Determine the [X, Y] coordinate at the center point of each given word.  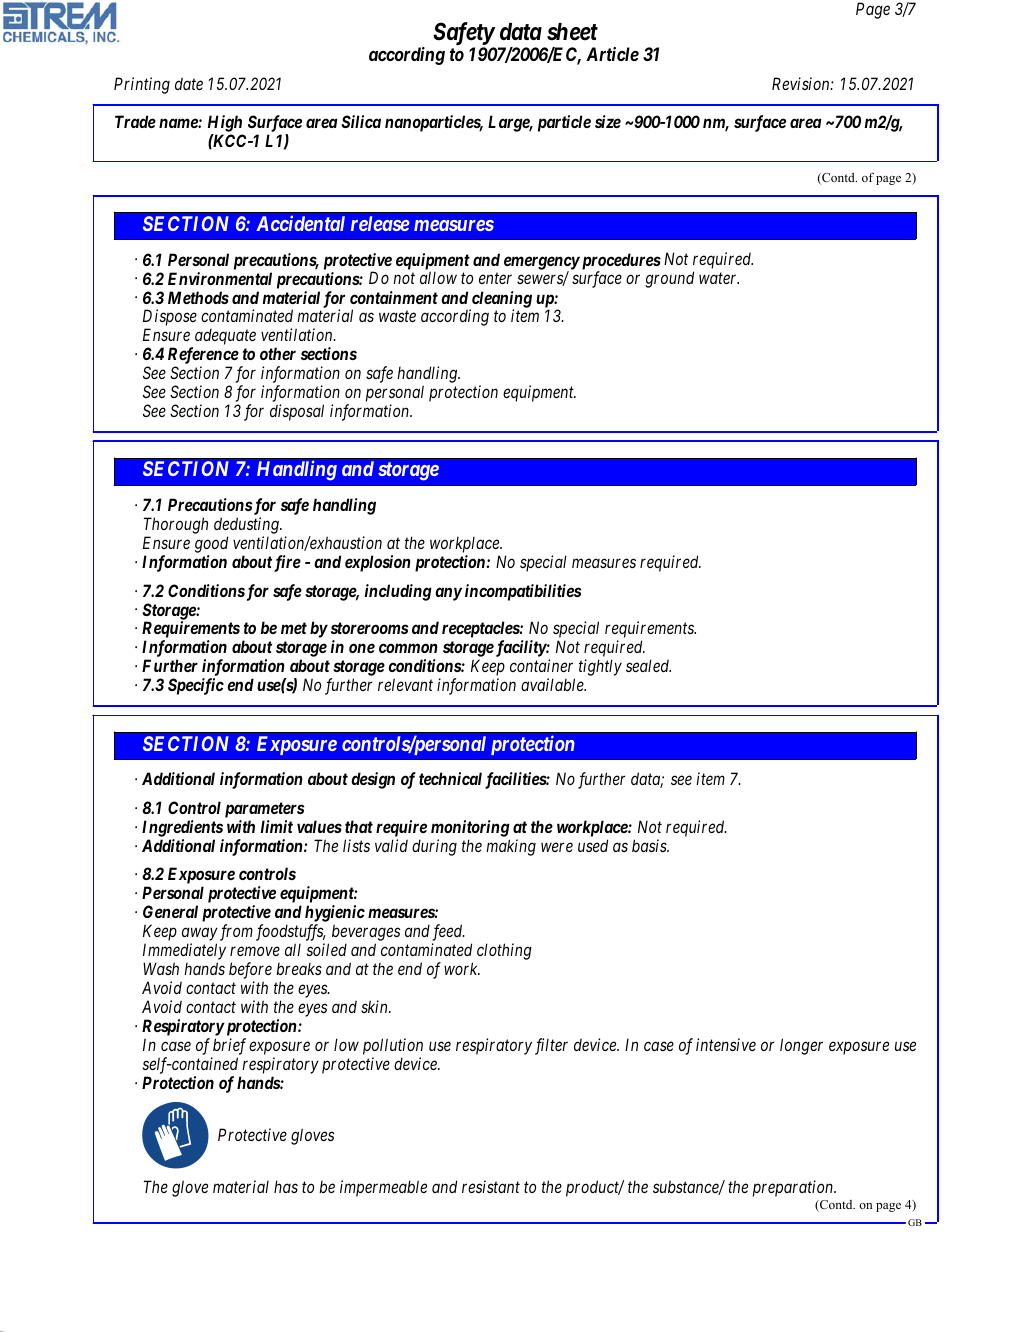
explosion [378, 563]
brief [229, 1046]
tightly [600, 667]
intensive [726, 1044]
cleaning [500, 300]
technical [450, 778]
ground [669, 279]
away [200, 934]
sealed [648, 665]
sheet [572, 32]
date [189, 83]
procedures [620, 262]
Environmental [220, 278]
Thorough [176, 527]
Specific [196, 686]
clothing [504, 951]
